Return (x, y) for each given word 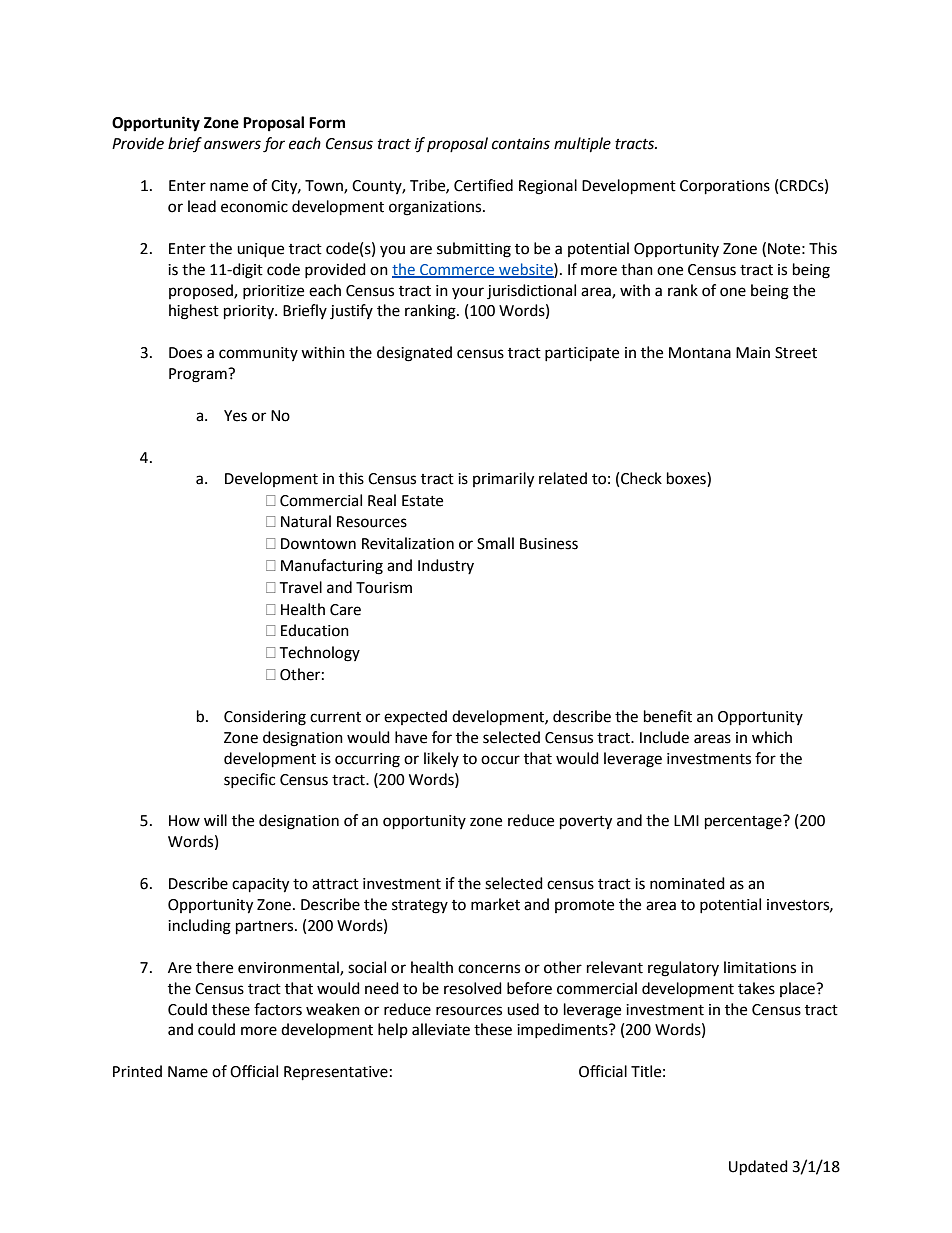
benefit (668, 716)
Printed (137, 1071)
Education (315, 630)
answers (232, 145)
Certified (483, 185)
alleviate (441, 1029)
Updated (758, 1168)
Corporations (725, 187)
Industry (446, 566)
